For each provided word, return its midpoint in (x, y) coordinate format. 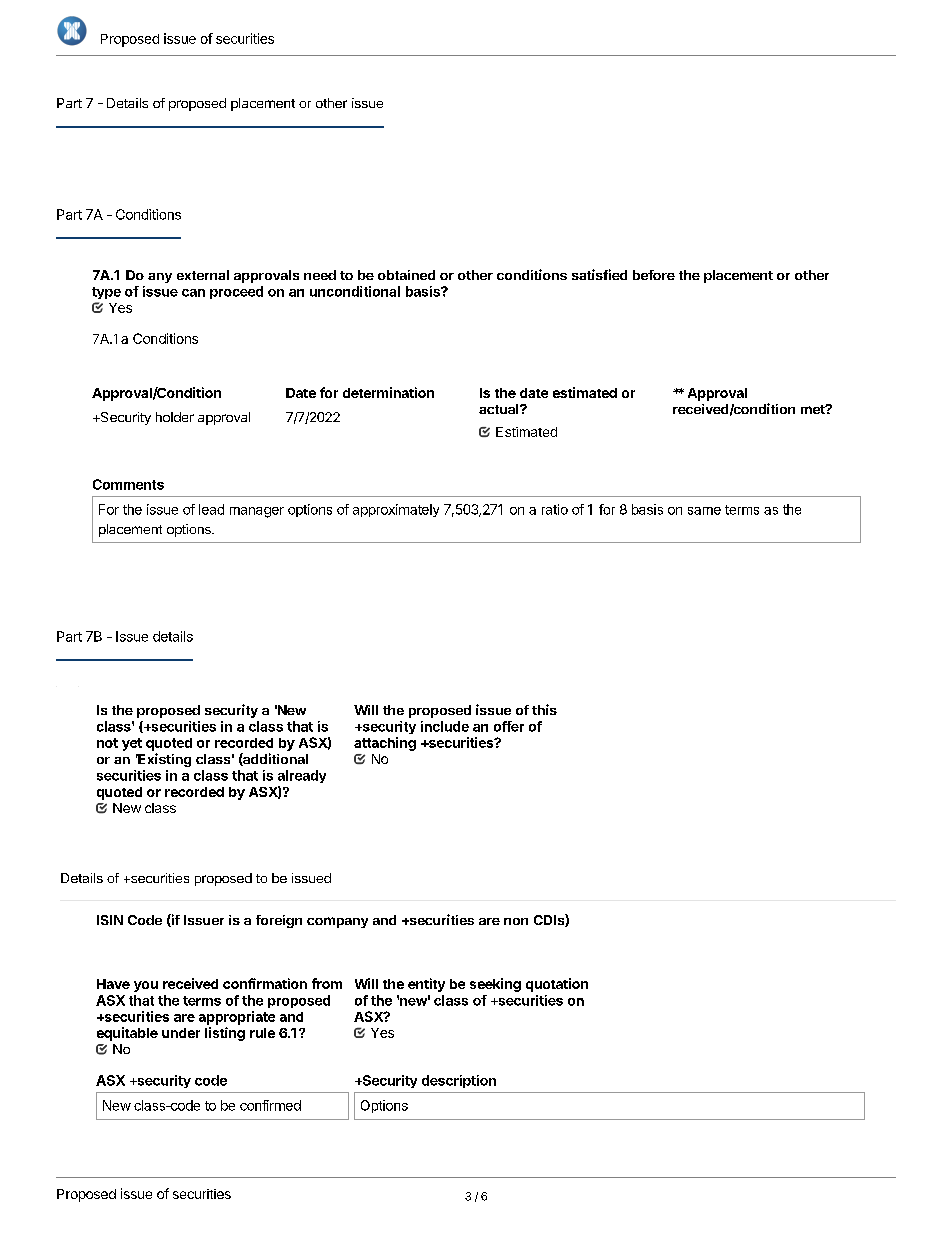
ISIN (110, 920)
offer (509, 726)
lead (211, 509)
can (193, 293)
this (544, 709)
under (181, 1033)
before (654, 275)
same (704, 511)
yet (132, 744)
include (445, 726)
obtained (406, 275)
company (337, 922)
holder (175, 417)
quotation (557, 985)
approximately (396, 510)
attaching (385, 744)
